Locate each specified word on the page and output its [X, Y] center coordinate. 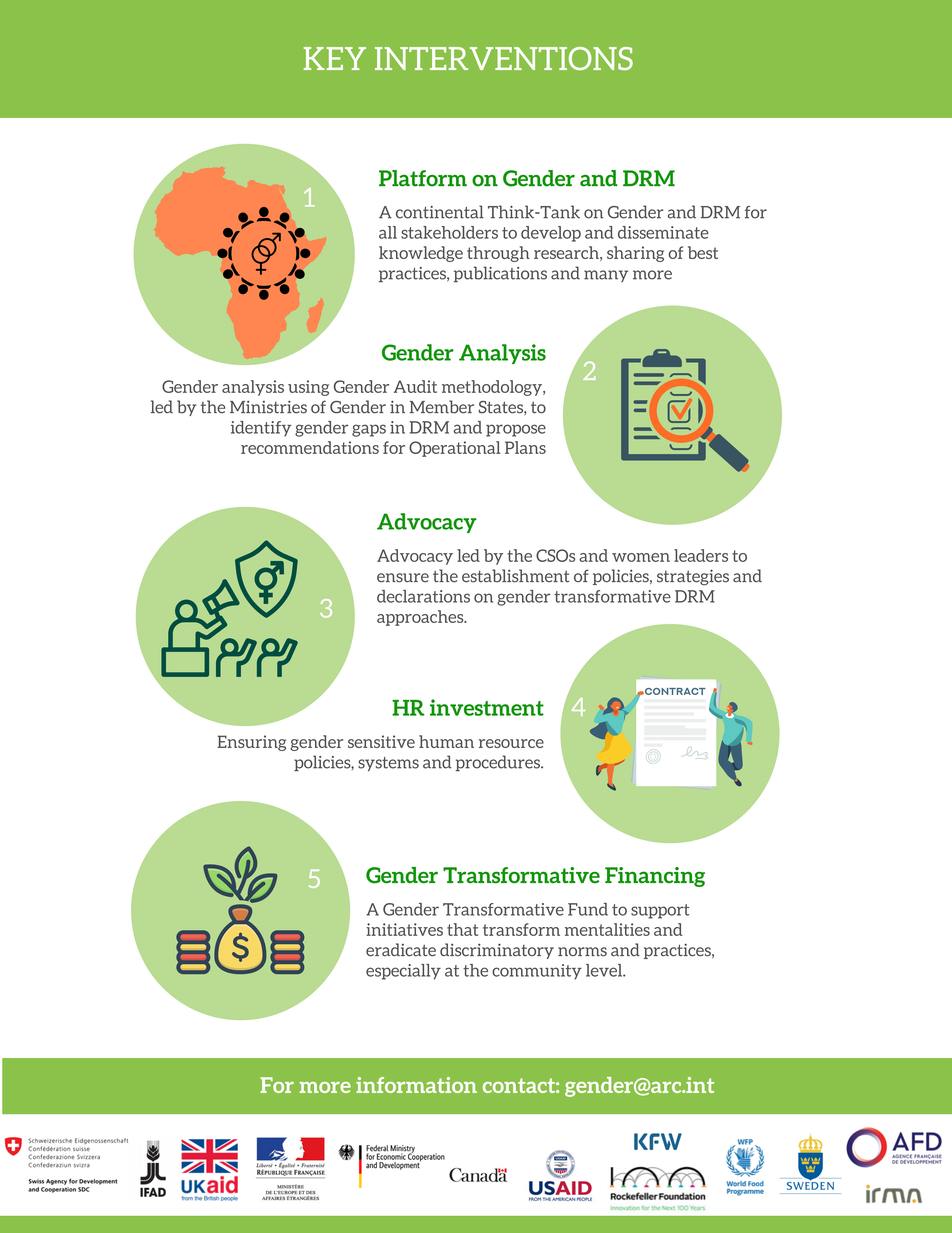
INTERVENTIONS [504, 58]
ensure [403, 578]
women [641, 557]
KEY [335, 58]
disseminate [663, 232]
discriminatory [497, 951]
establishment [515, 576]
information [416, 1085]
